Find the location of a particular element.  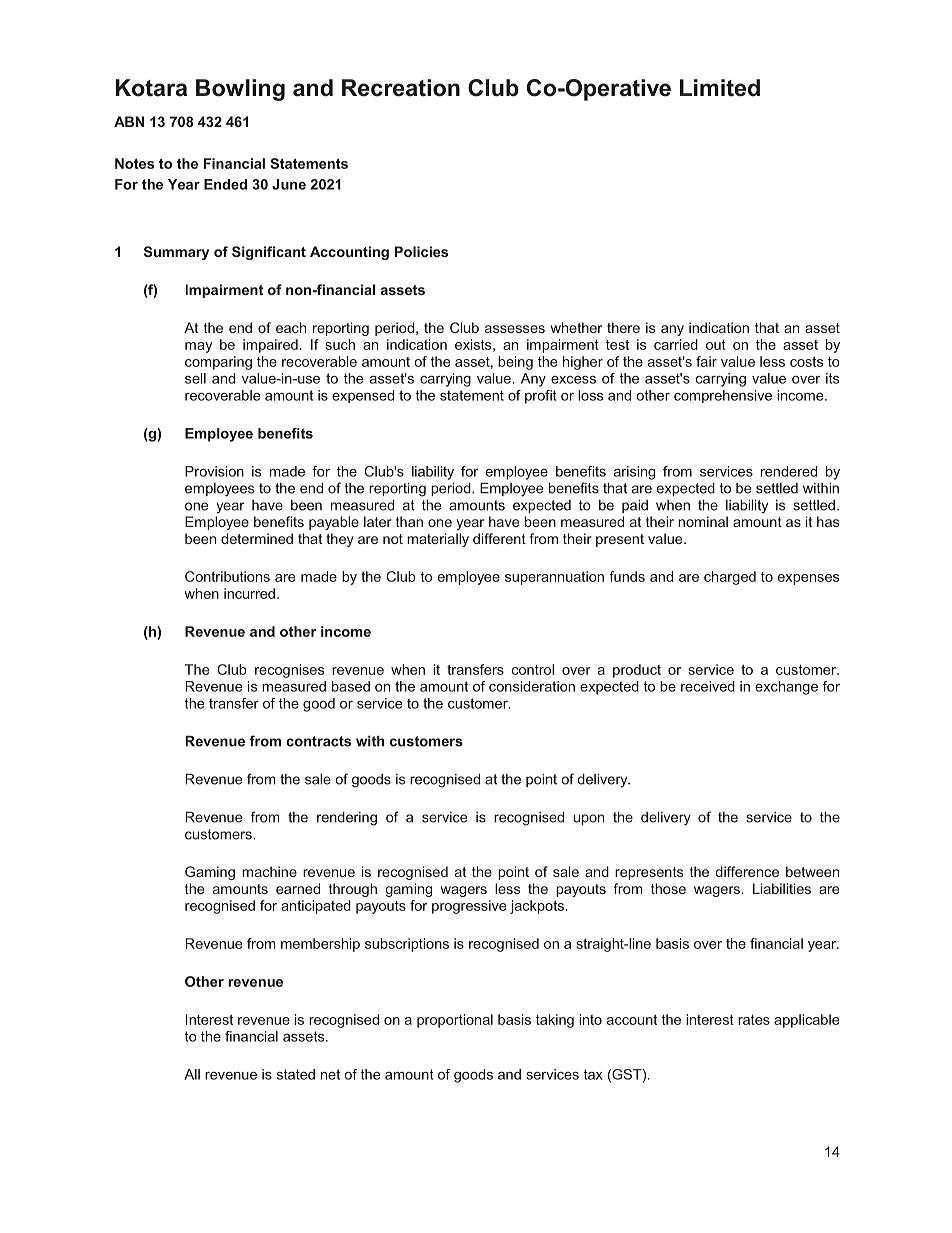

contracts is located at coordinates (318, 741).
